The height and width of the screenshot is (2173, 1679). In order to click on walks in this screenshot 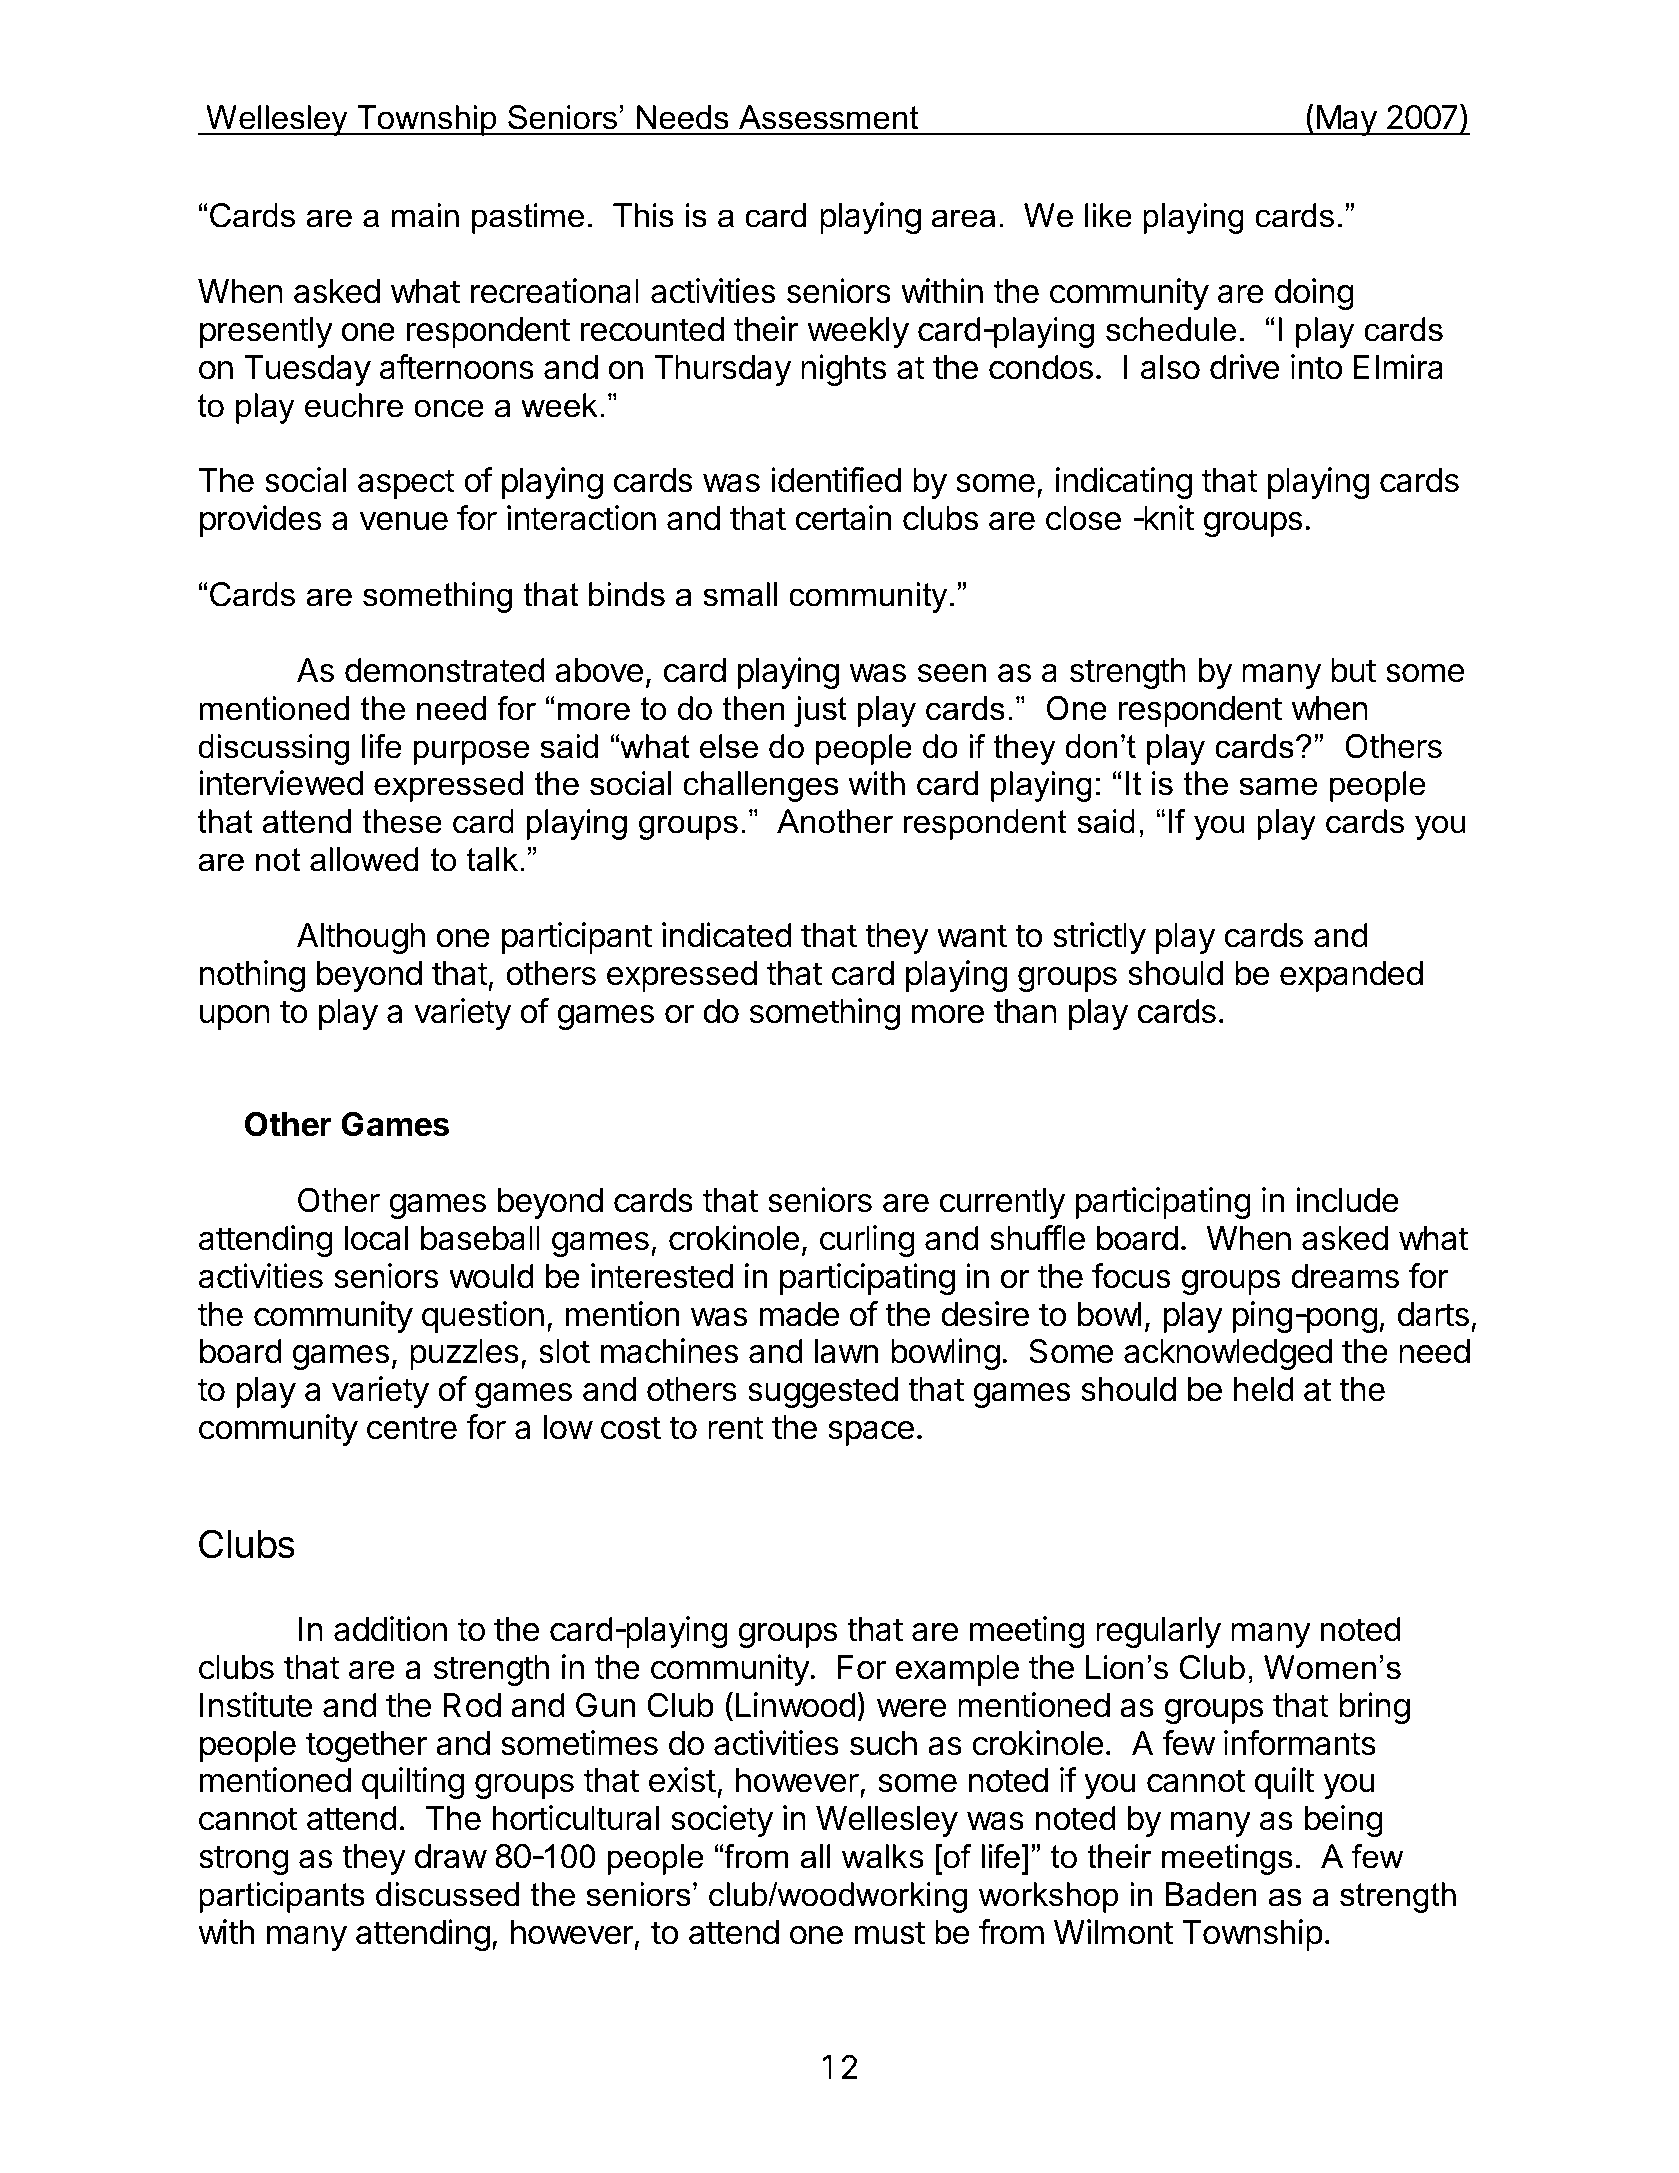, I will do `click(883, 1856)`.
